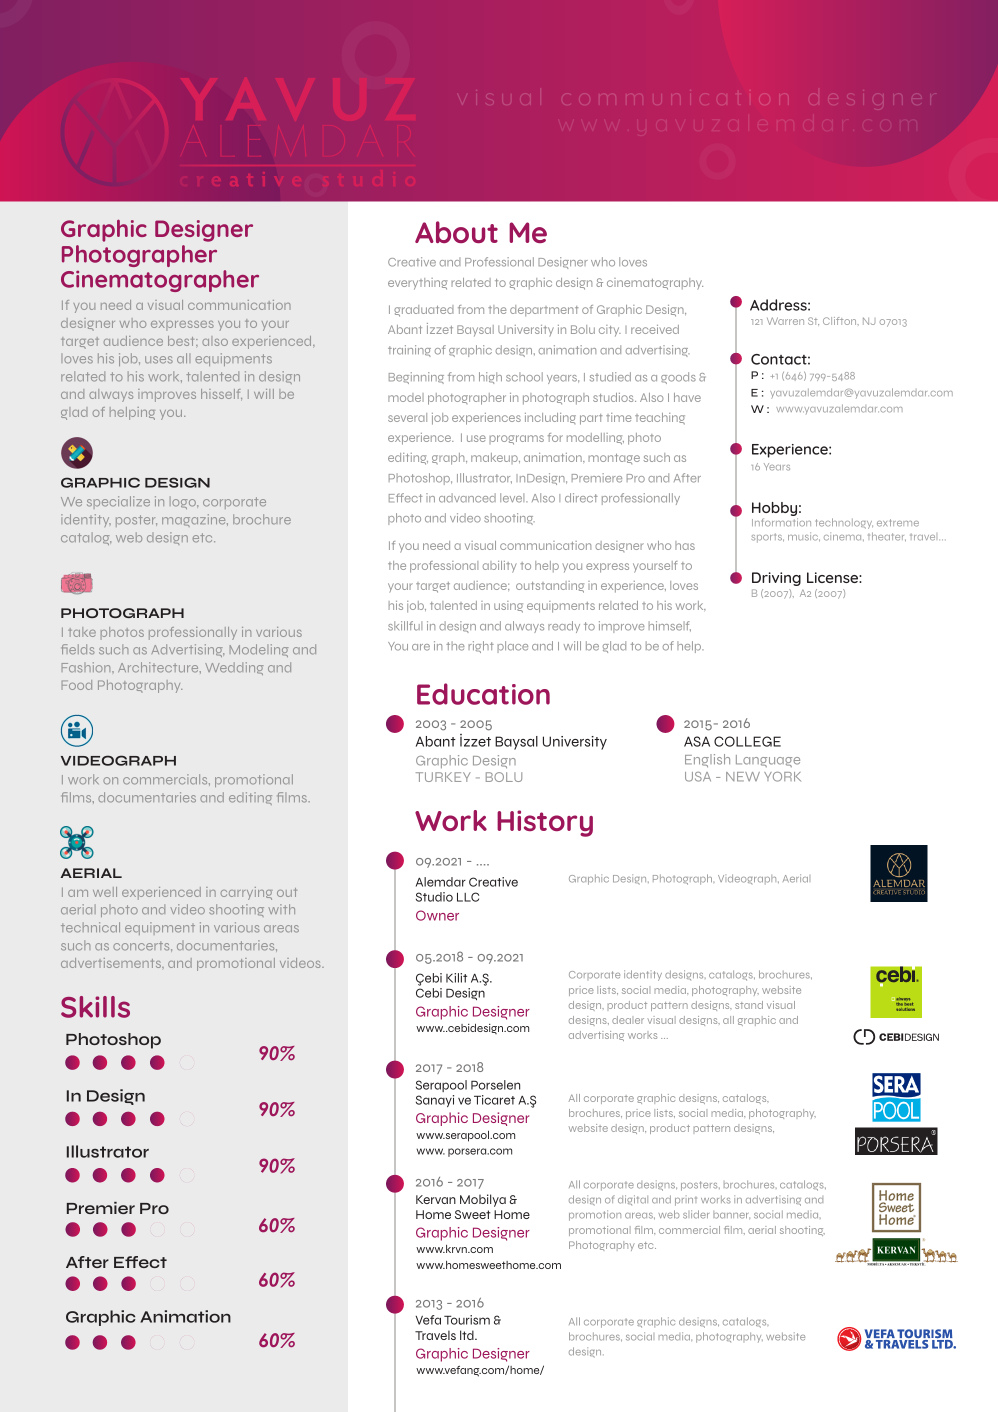 The height and width of the document is (1412, 998). What do you see at coordinates (437, 915) in the document?
I see `Owner` at bounding box center [437, 915].
